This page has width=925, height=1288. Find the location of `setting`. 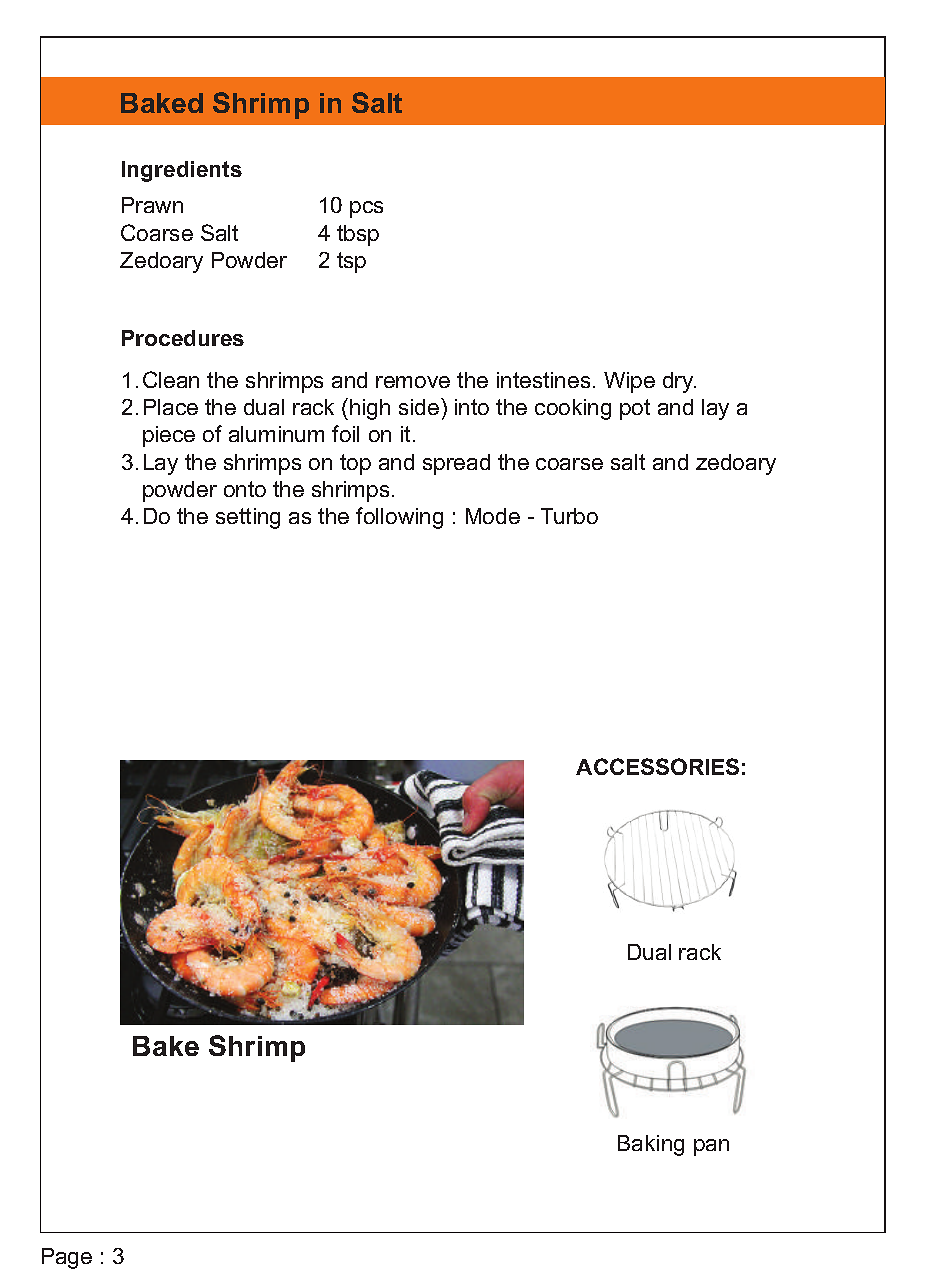

setting is located at coordinates (248, 518).
